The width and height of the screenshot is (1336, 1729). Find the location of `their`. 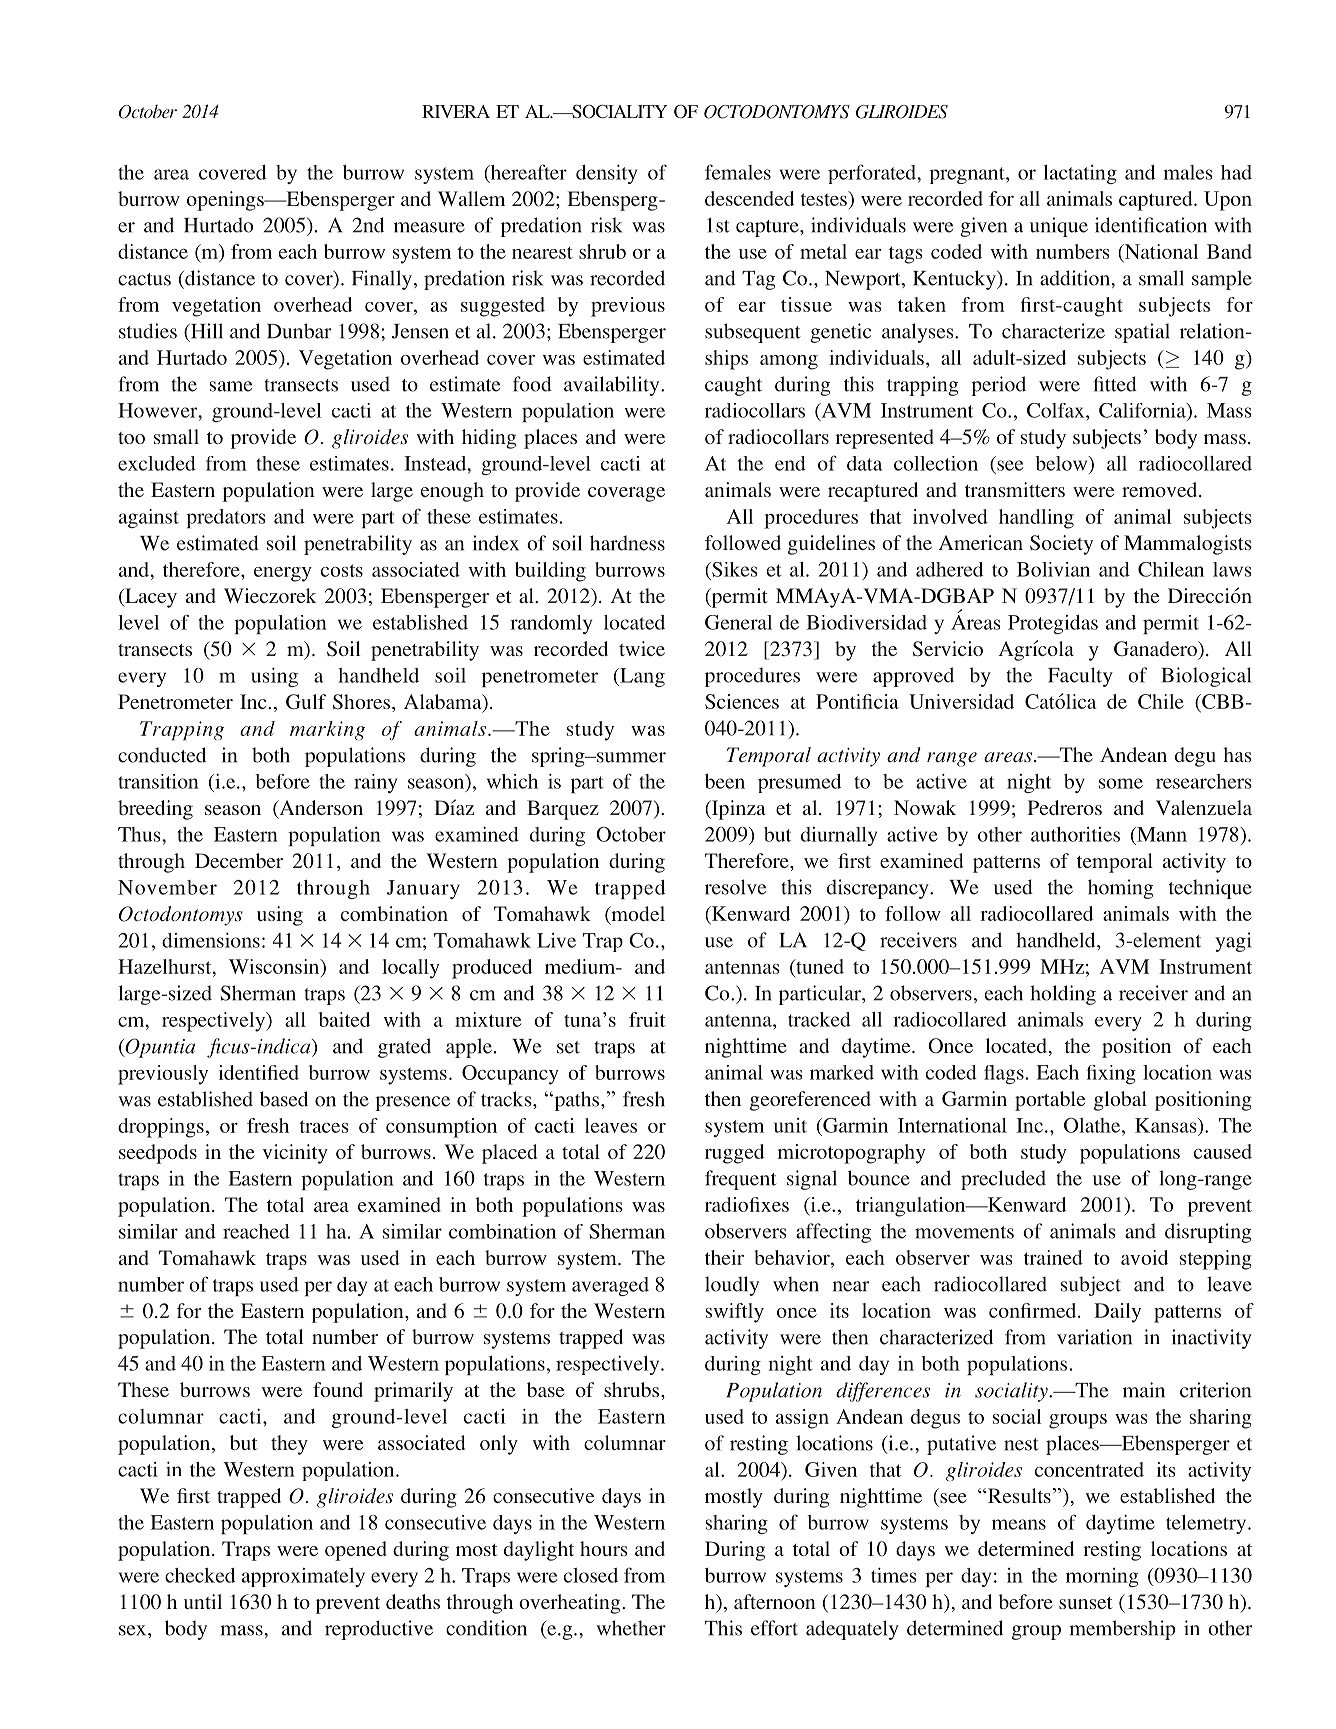

their is located at coordinates (724, 1257).
